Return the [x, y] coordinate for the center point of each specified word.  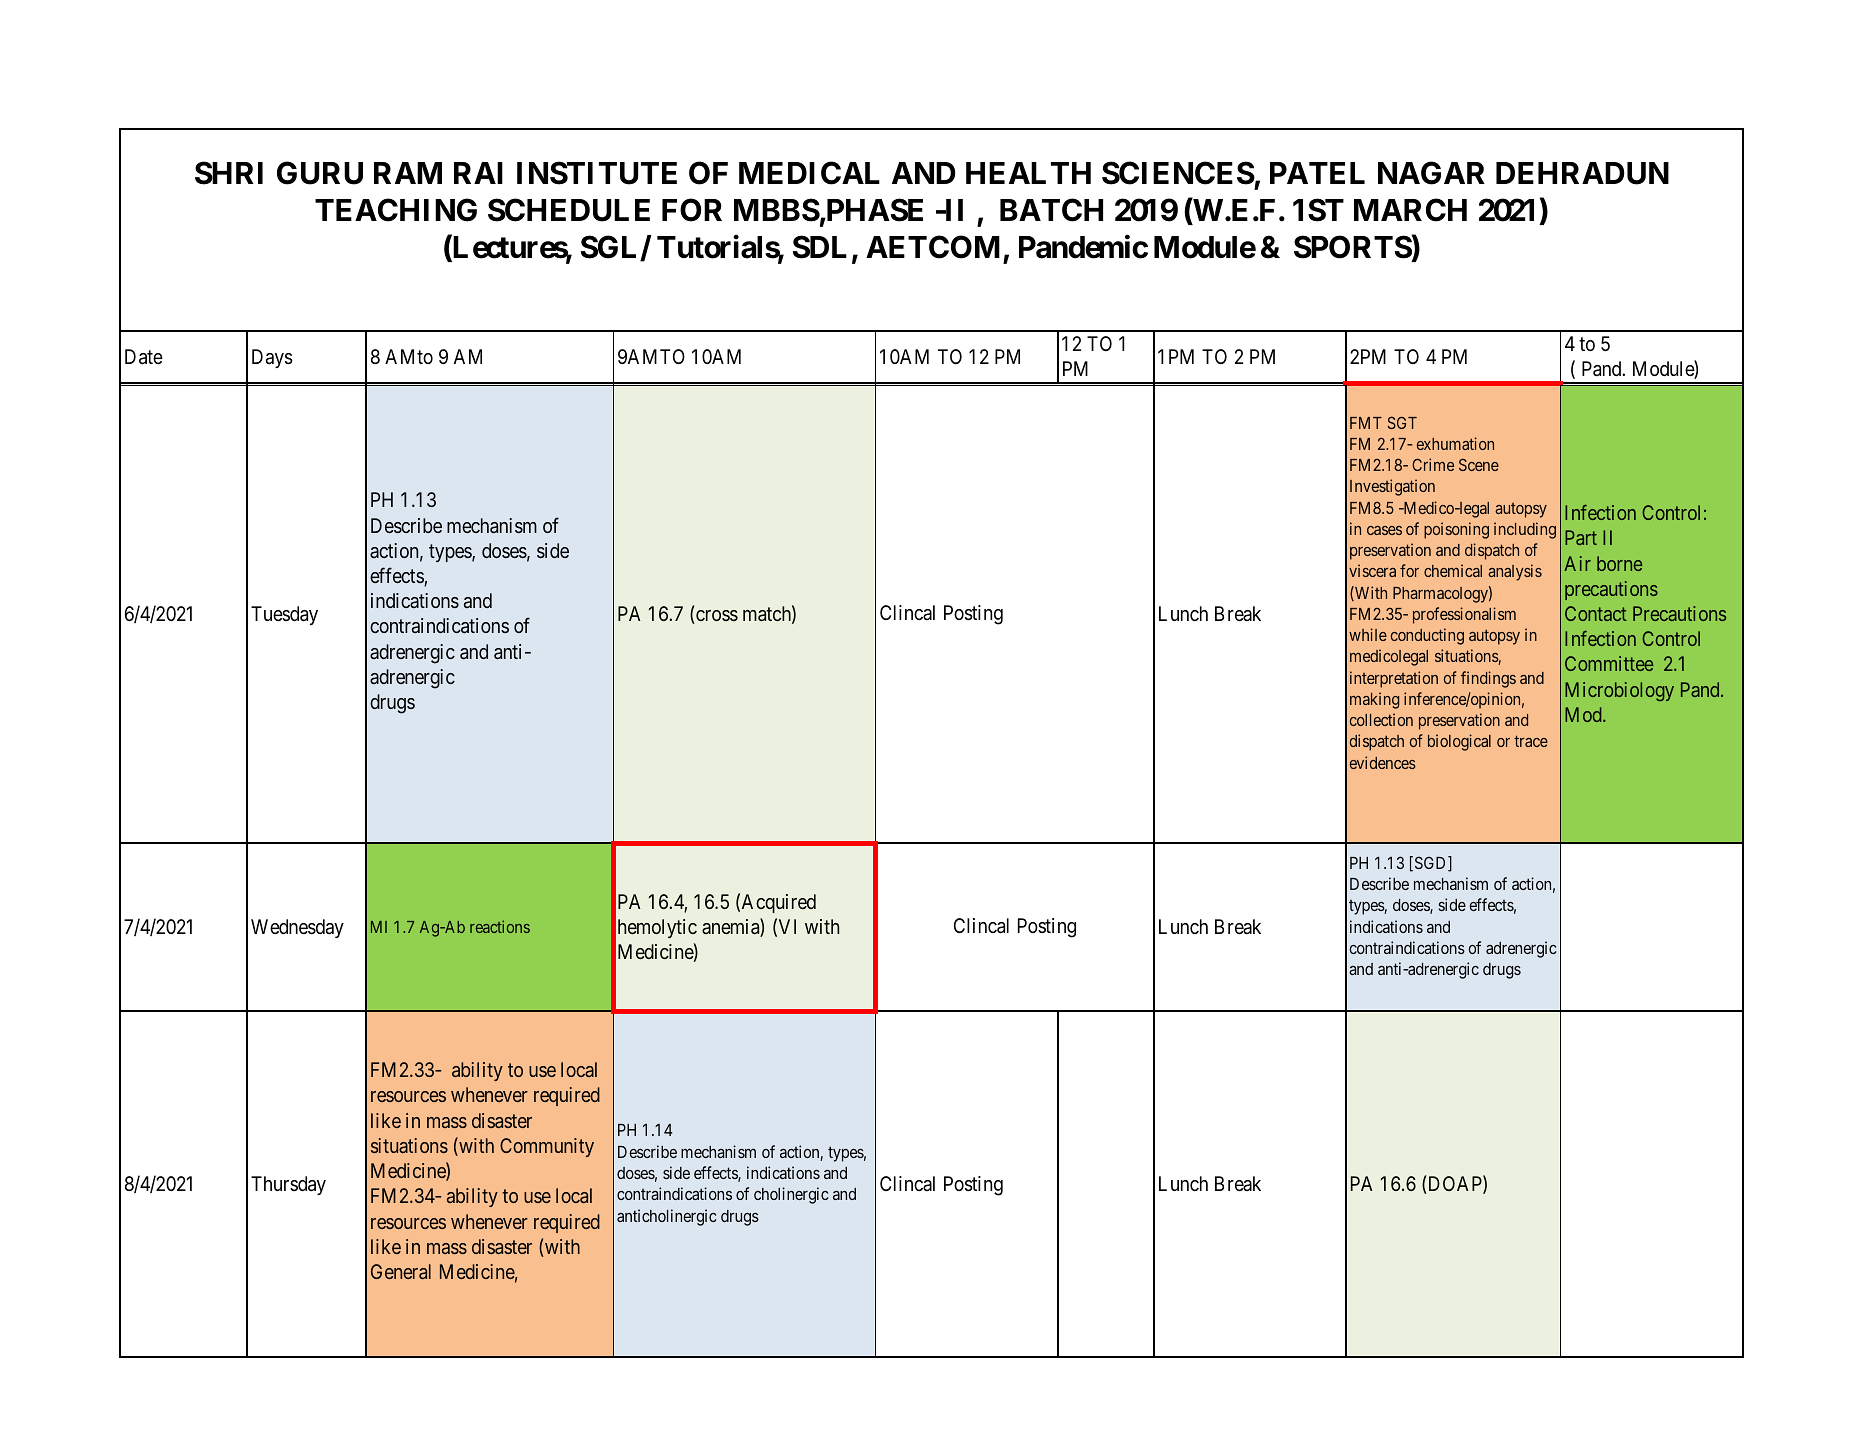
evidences [1383, 762]
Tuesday [284, 615]
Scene [1479, 464]
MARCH [1410, 210]
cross [716, 617]
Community [547, 1147]
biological [1459, 742]
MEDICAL [809, 173]
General [401, 1271]
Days [272, 358]
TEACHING [396, 210]
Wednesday [297, 928]
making [1374, 700]
